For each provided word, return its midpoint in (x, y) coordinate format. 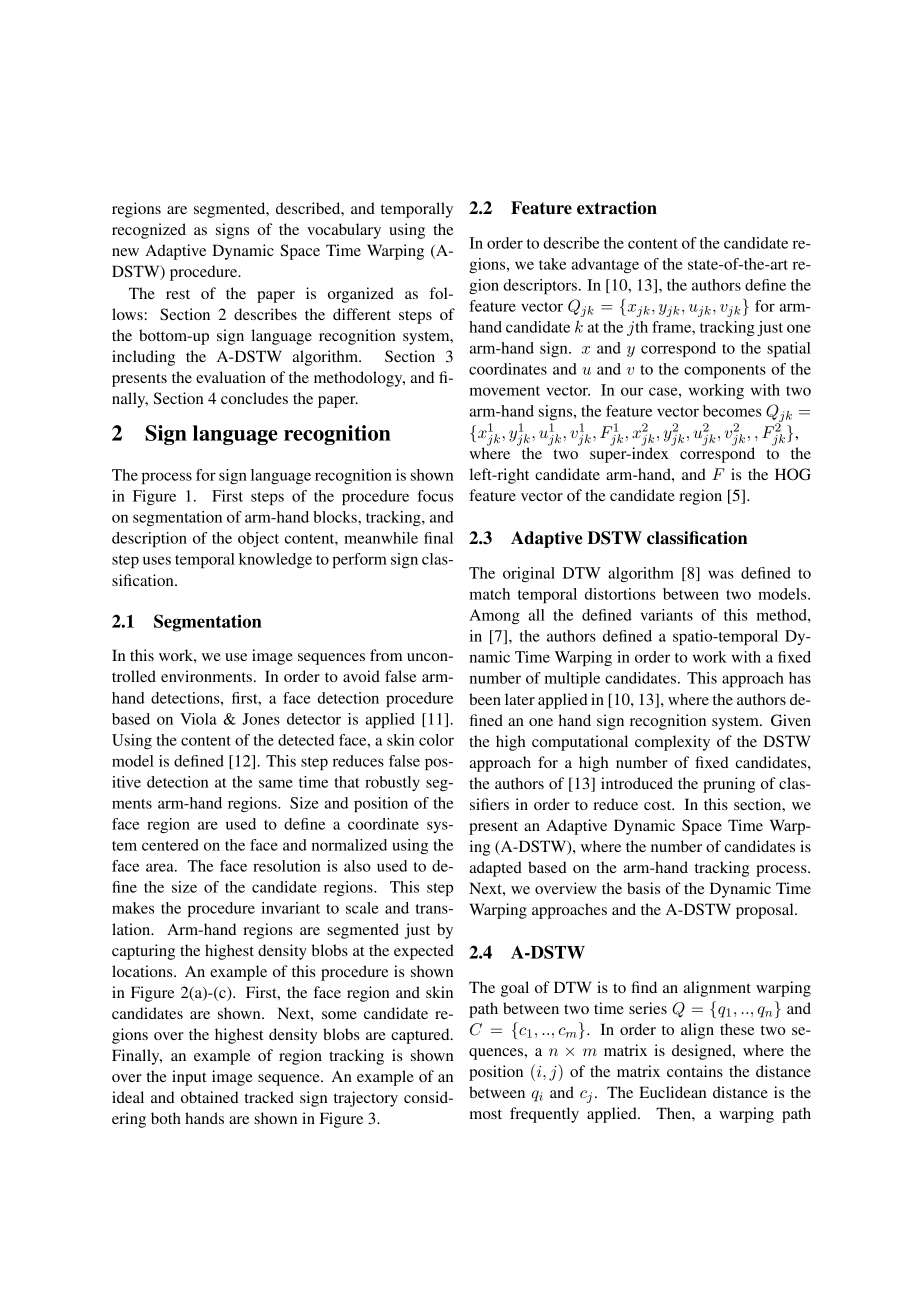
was (721, 574)
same (276, 783)
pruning (729, 785)
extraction (617, 208)
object (258, 539)
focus (435, 496)
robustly (392, 783)
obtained (210, 1097)
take (552, 264)
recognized (149, 231)
